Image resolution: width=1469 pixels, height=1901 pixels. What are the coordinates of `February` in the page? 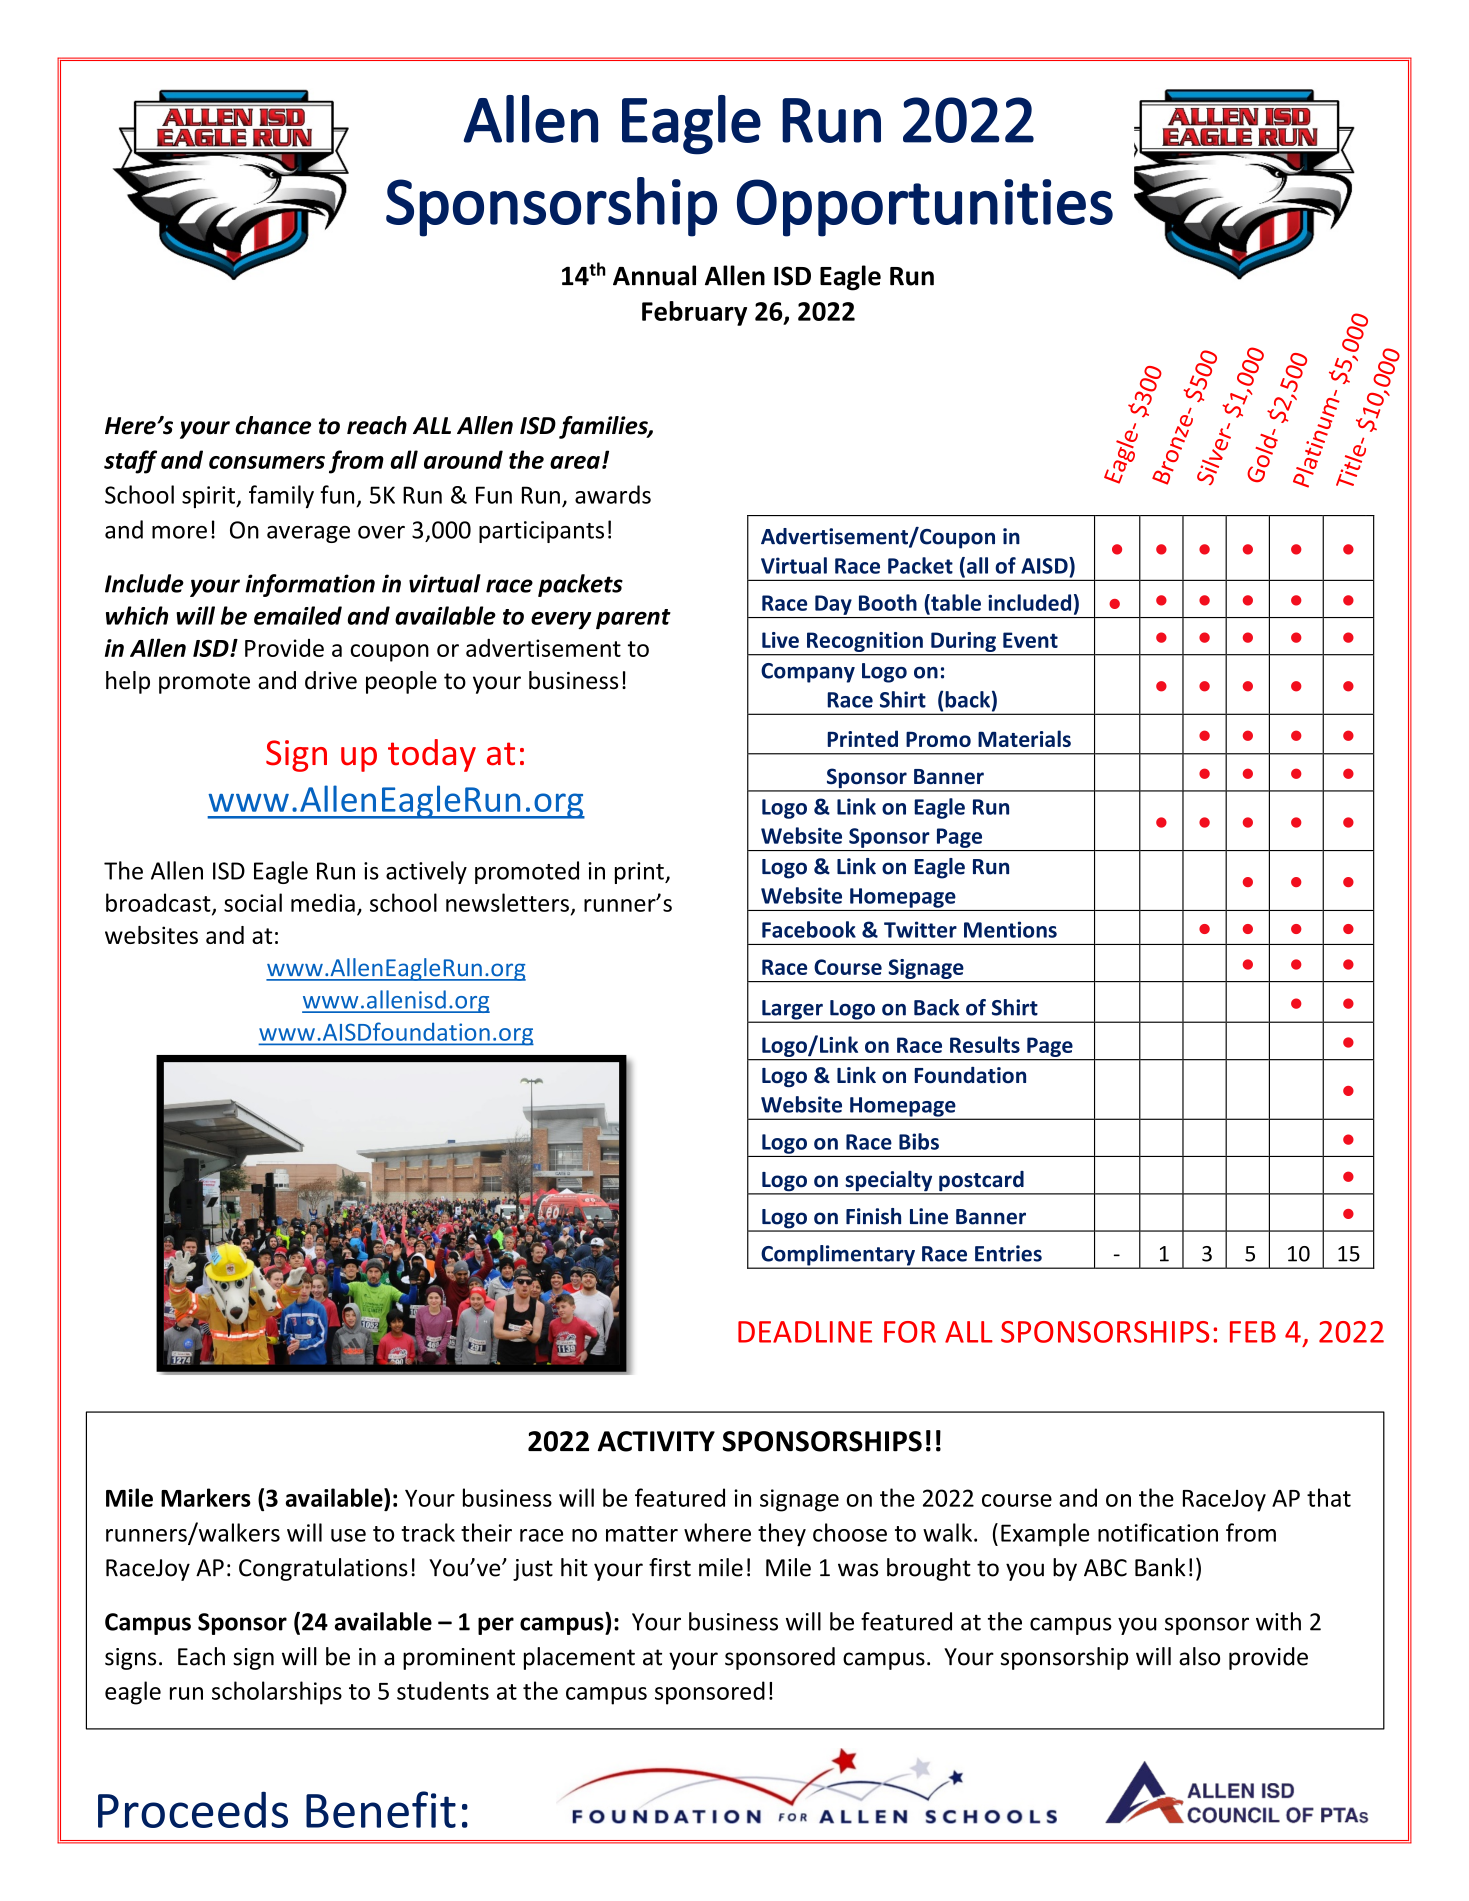 It's located at (694, 313).
